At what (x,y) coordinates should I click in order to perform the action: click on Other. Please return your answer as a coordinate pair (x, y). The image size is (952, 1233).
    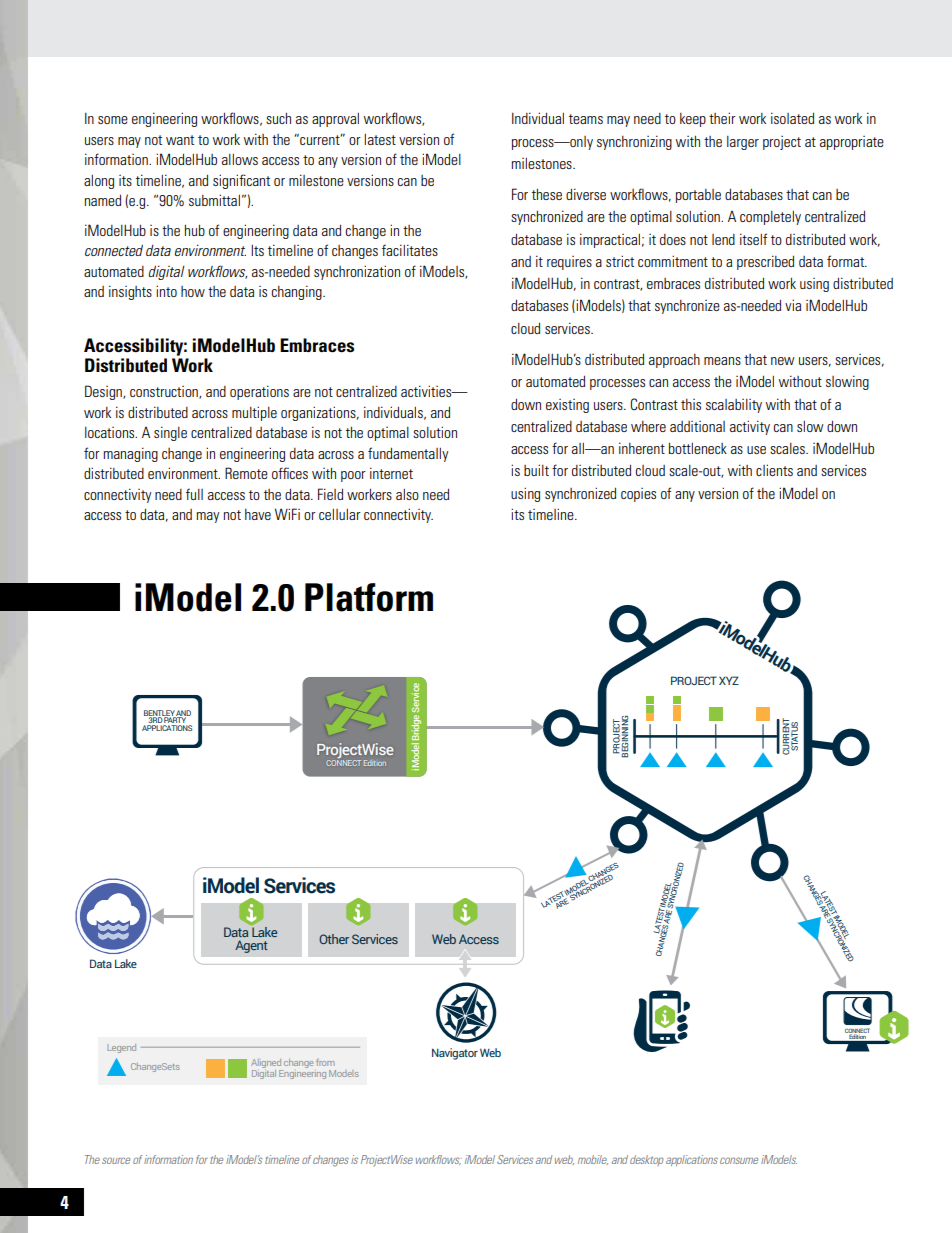
    Looking at the image, I should click on (334, 939).
